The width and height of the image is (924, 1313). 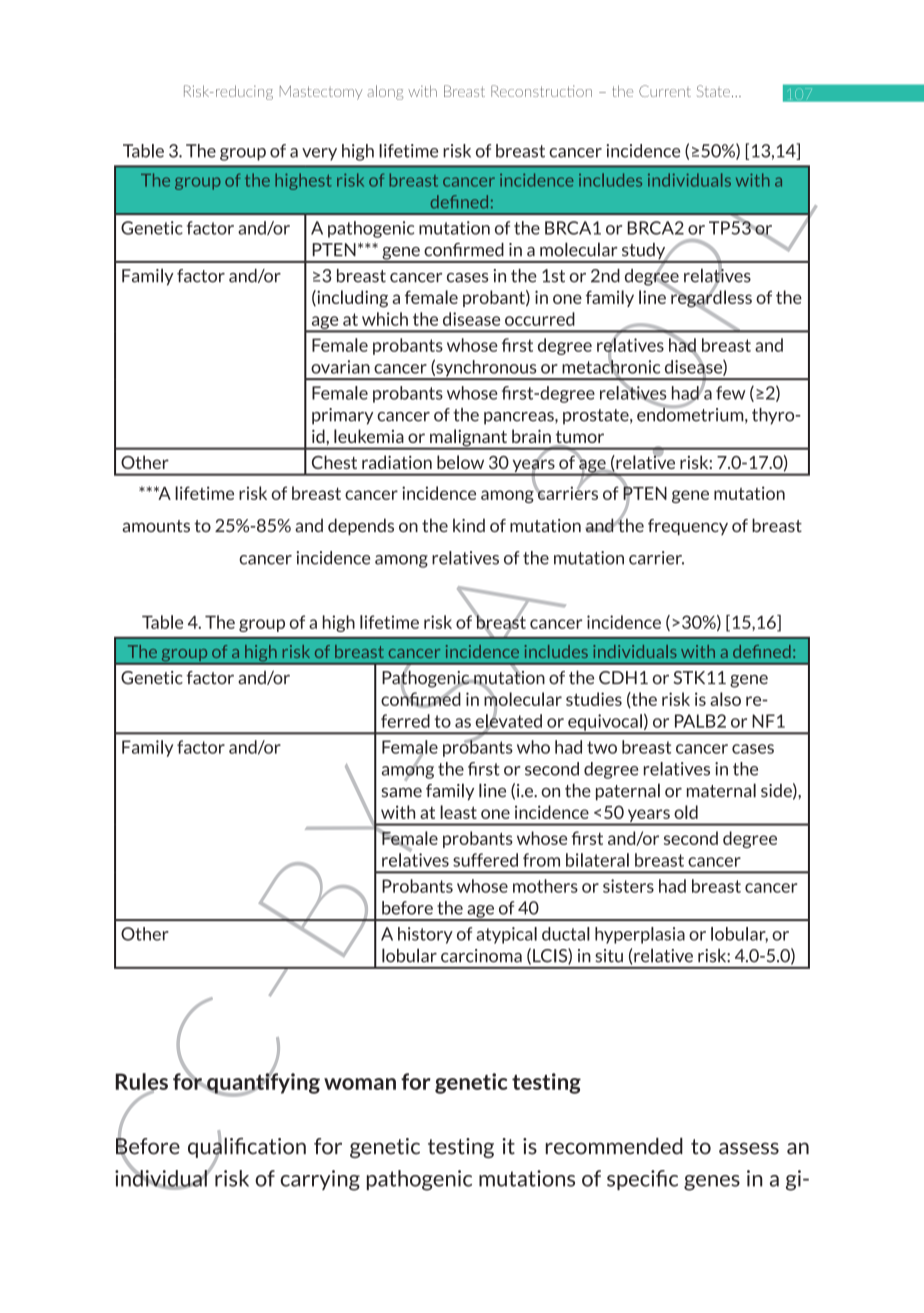 What do you see at coordinates (640, 935) in the image?
I see `hyperplasia` at bounding box center [640, 935].
